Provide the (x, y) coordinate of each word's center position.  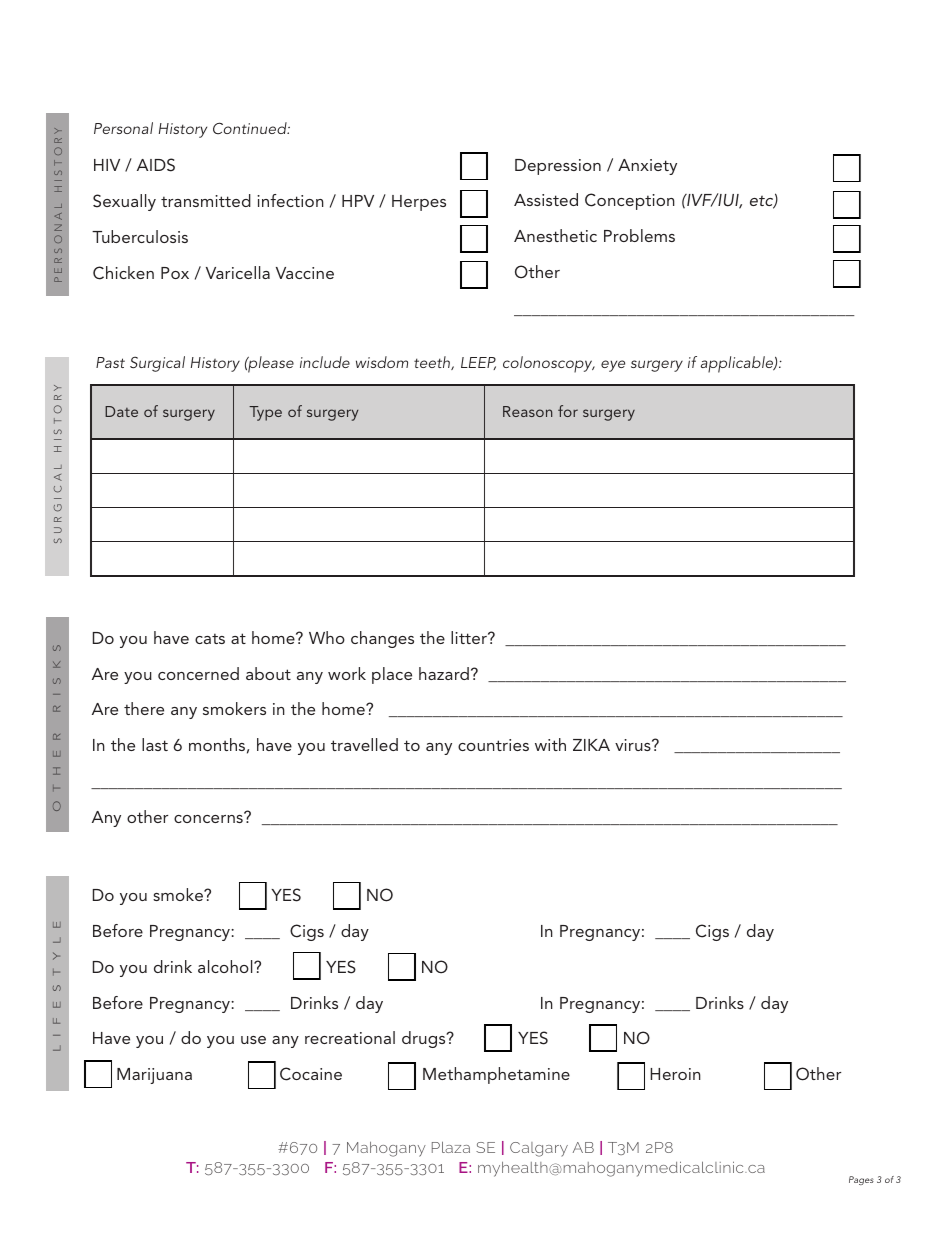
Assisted (546, 199)
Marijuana (154, 1076)
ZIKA (591, 745)
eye (613, 366)
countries (493, 745)
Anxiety (647, 167)
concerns (209, 818)
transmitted (206, 200)
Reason (527, 411)
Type (265, 413)
